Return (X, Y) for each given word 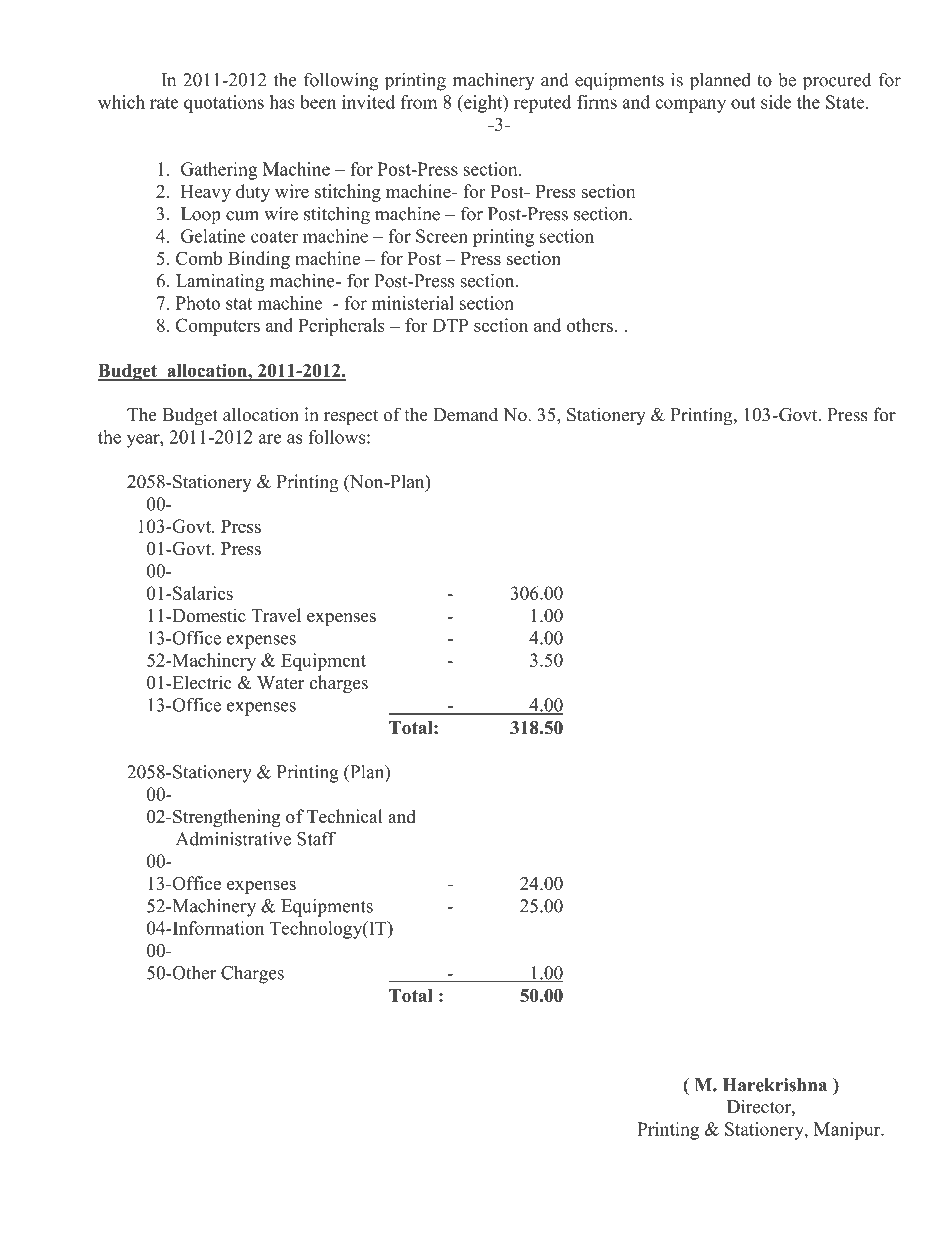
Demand (465, 414)
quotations (224, 104)
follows (338, 437)
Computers (218, 327)
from (419, 102)
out (743, 103)
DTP (450, 325)
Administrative (233, 839)
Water (280, 683)
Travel (276, 615)
